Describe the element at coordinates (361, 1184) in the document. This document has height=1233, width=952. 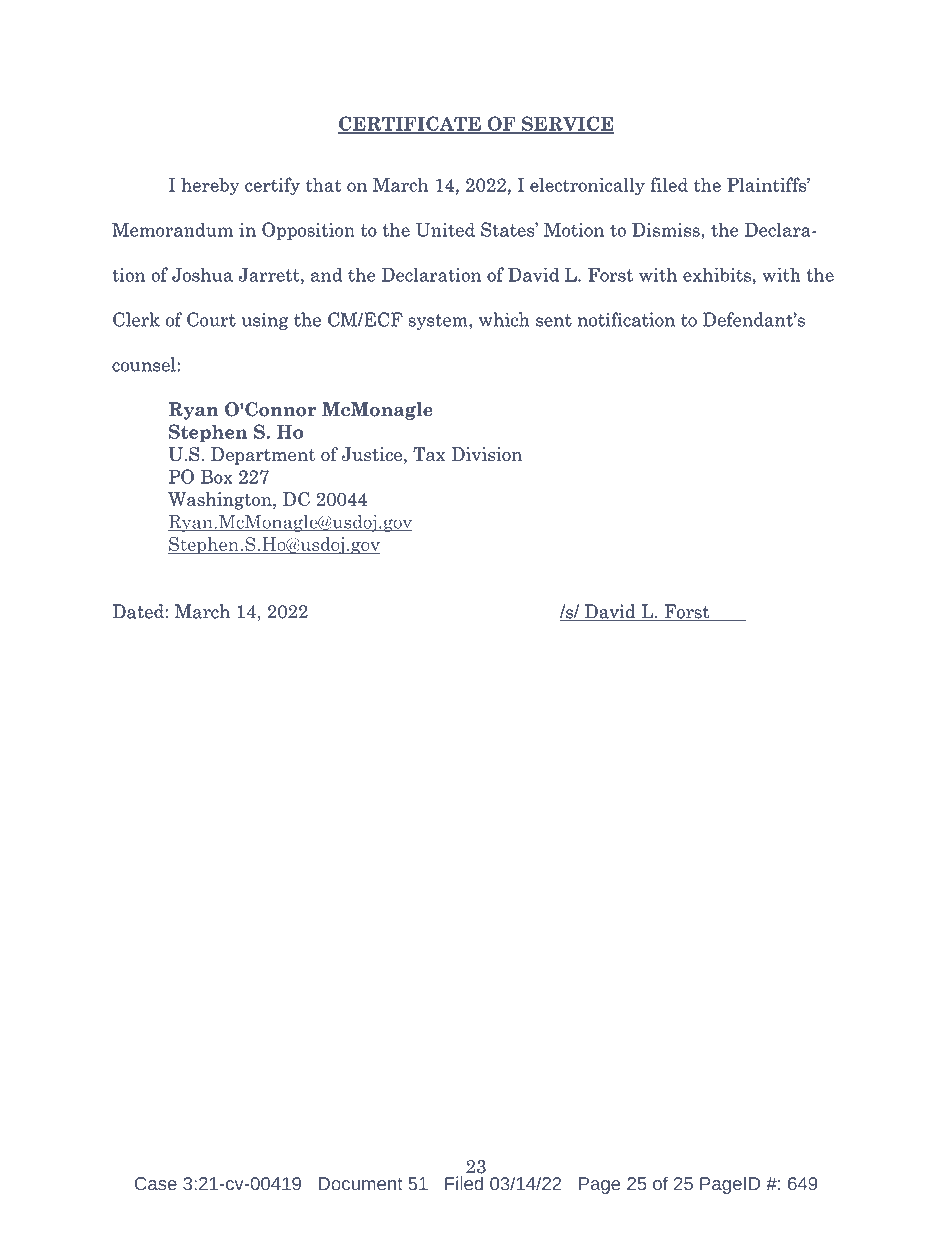
I see `Document` at that location.
